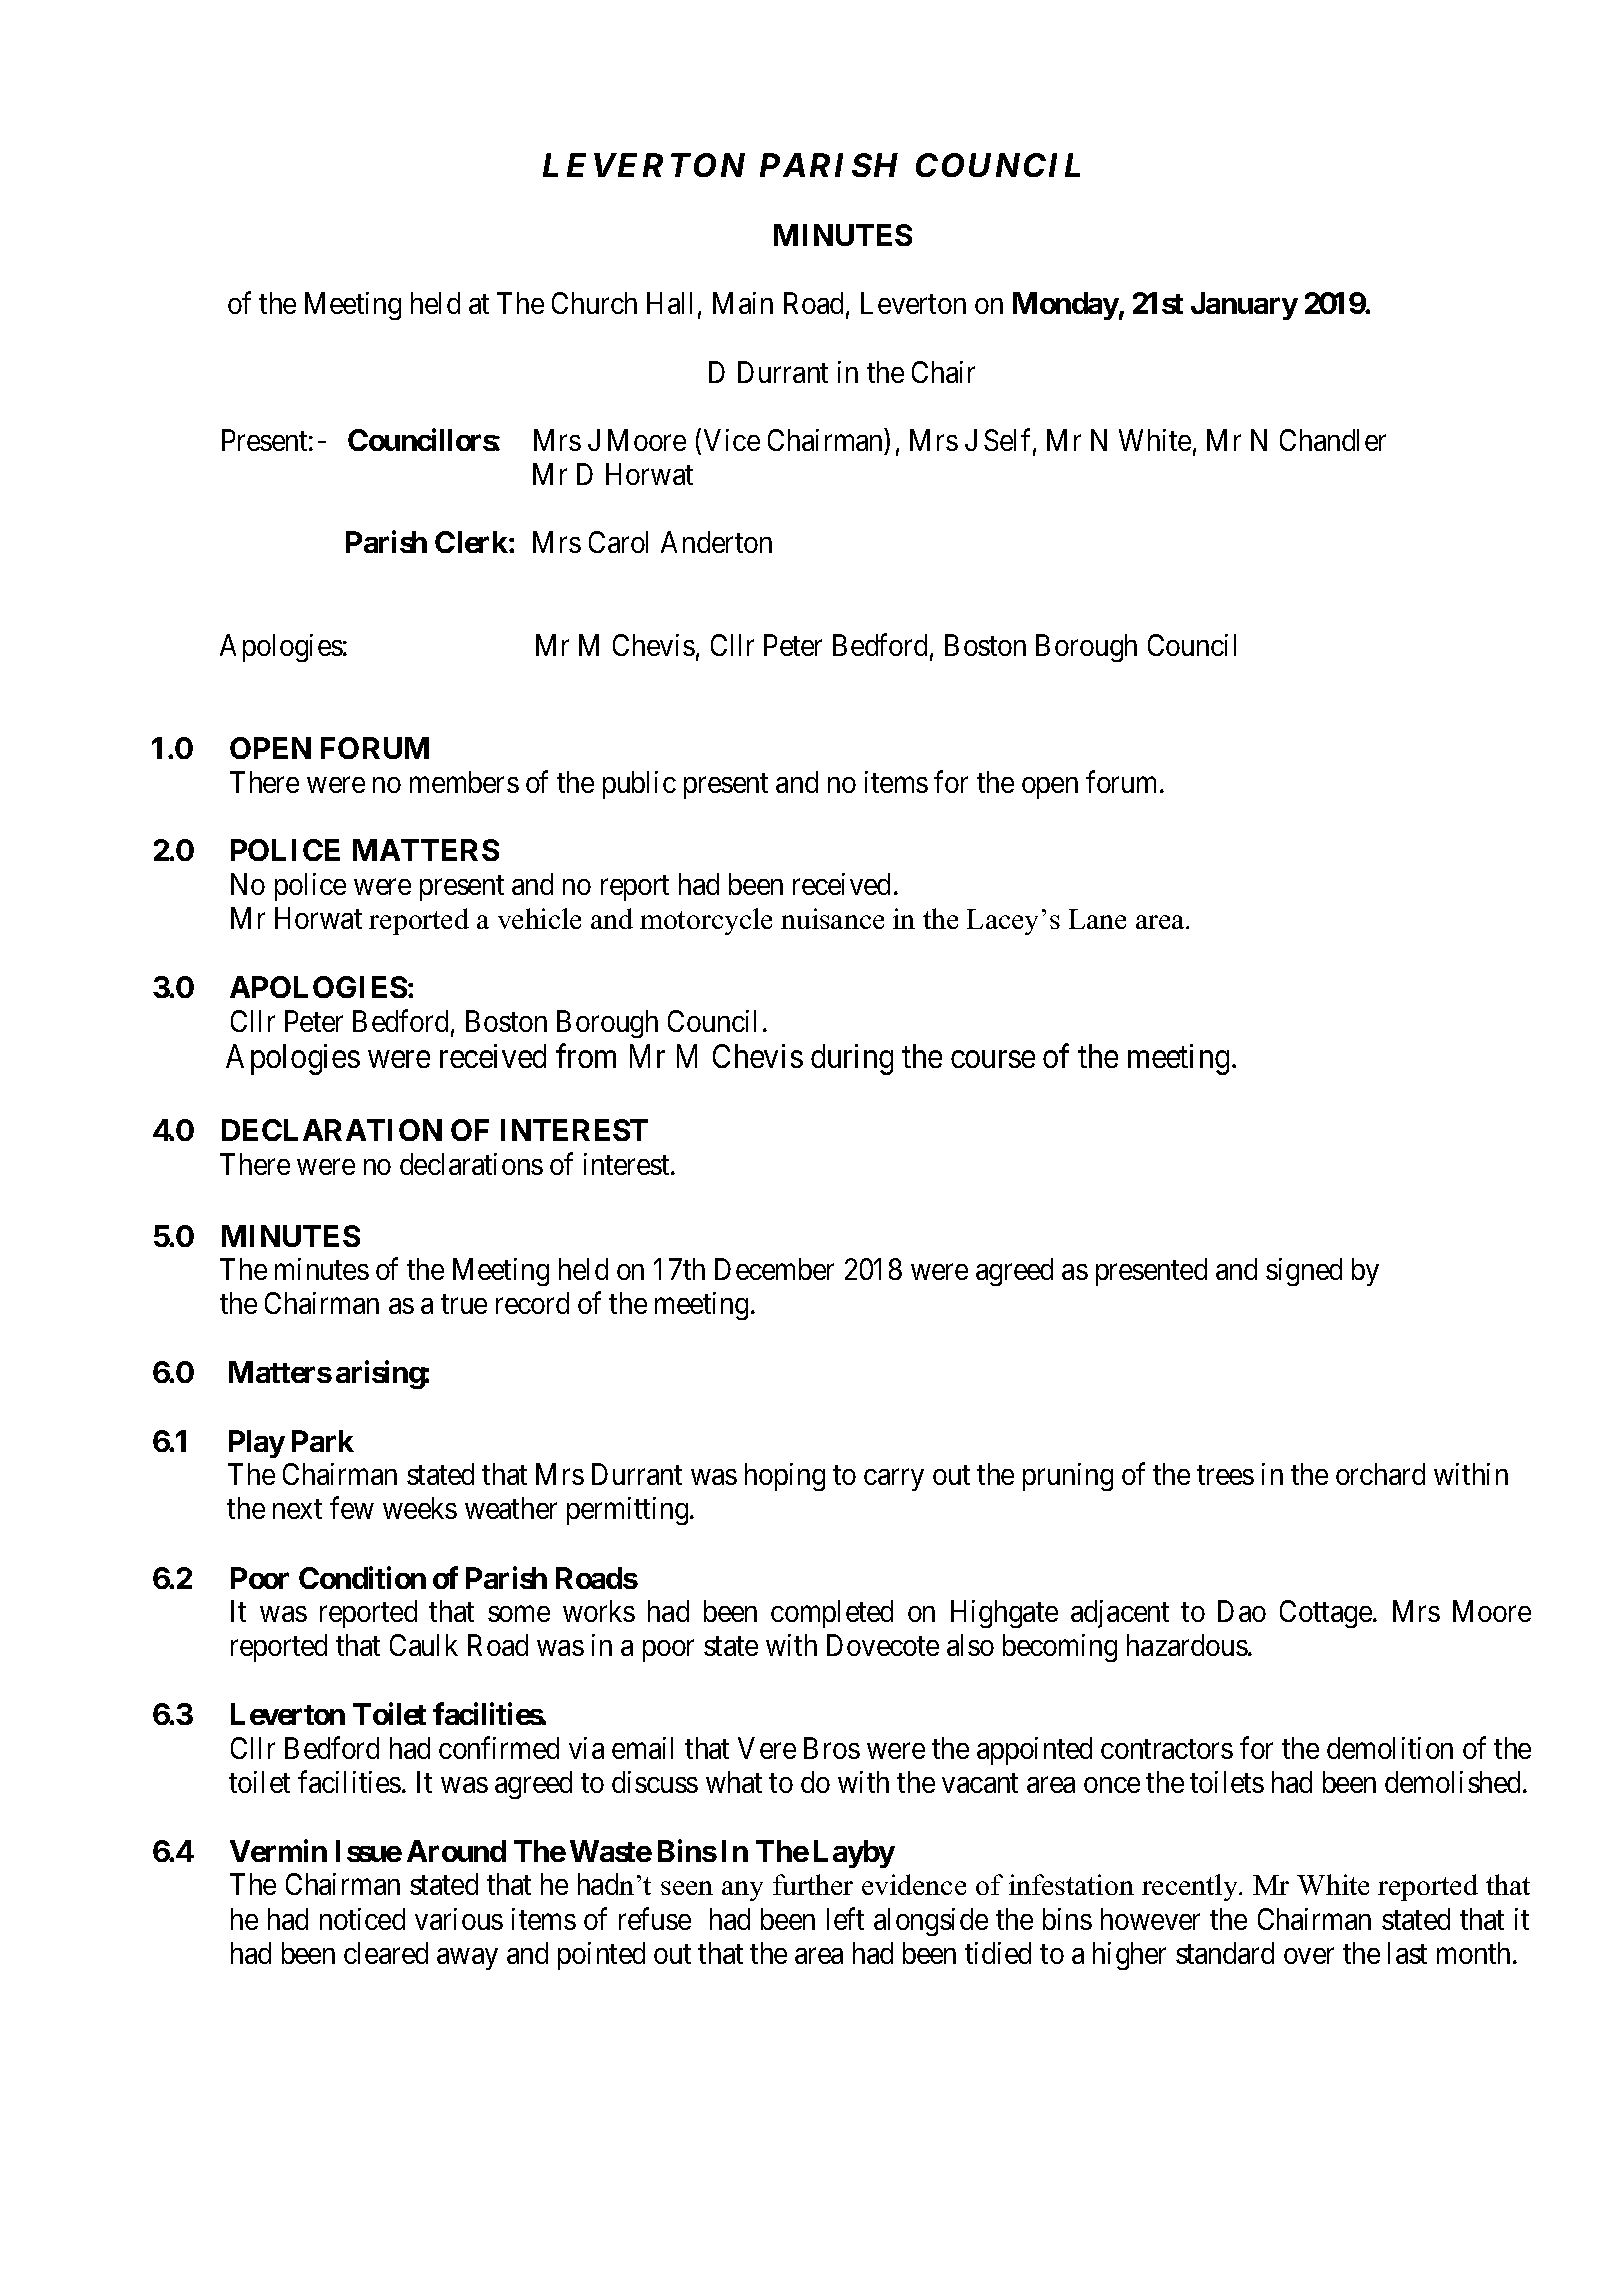 The image size is (1608, 2274). Describe the element at coordinates (852, 1059) in the screenshot. I see `during` at that location.
